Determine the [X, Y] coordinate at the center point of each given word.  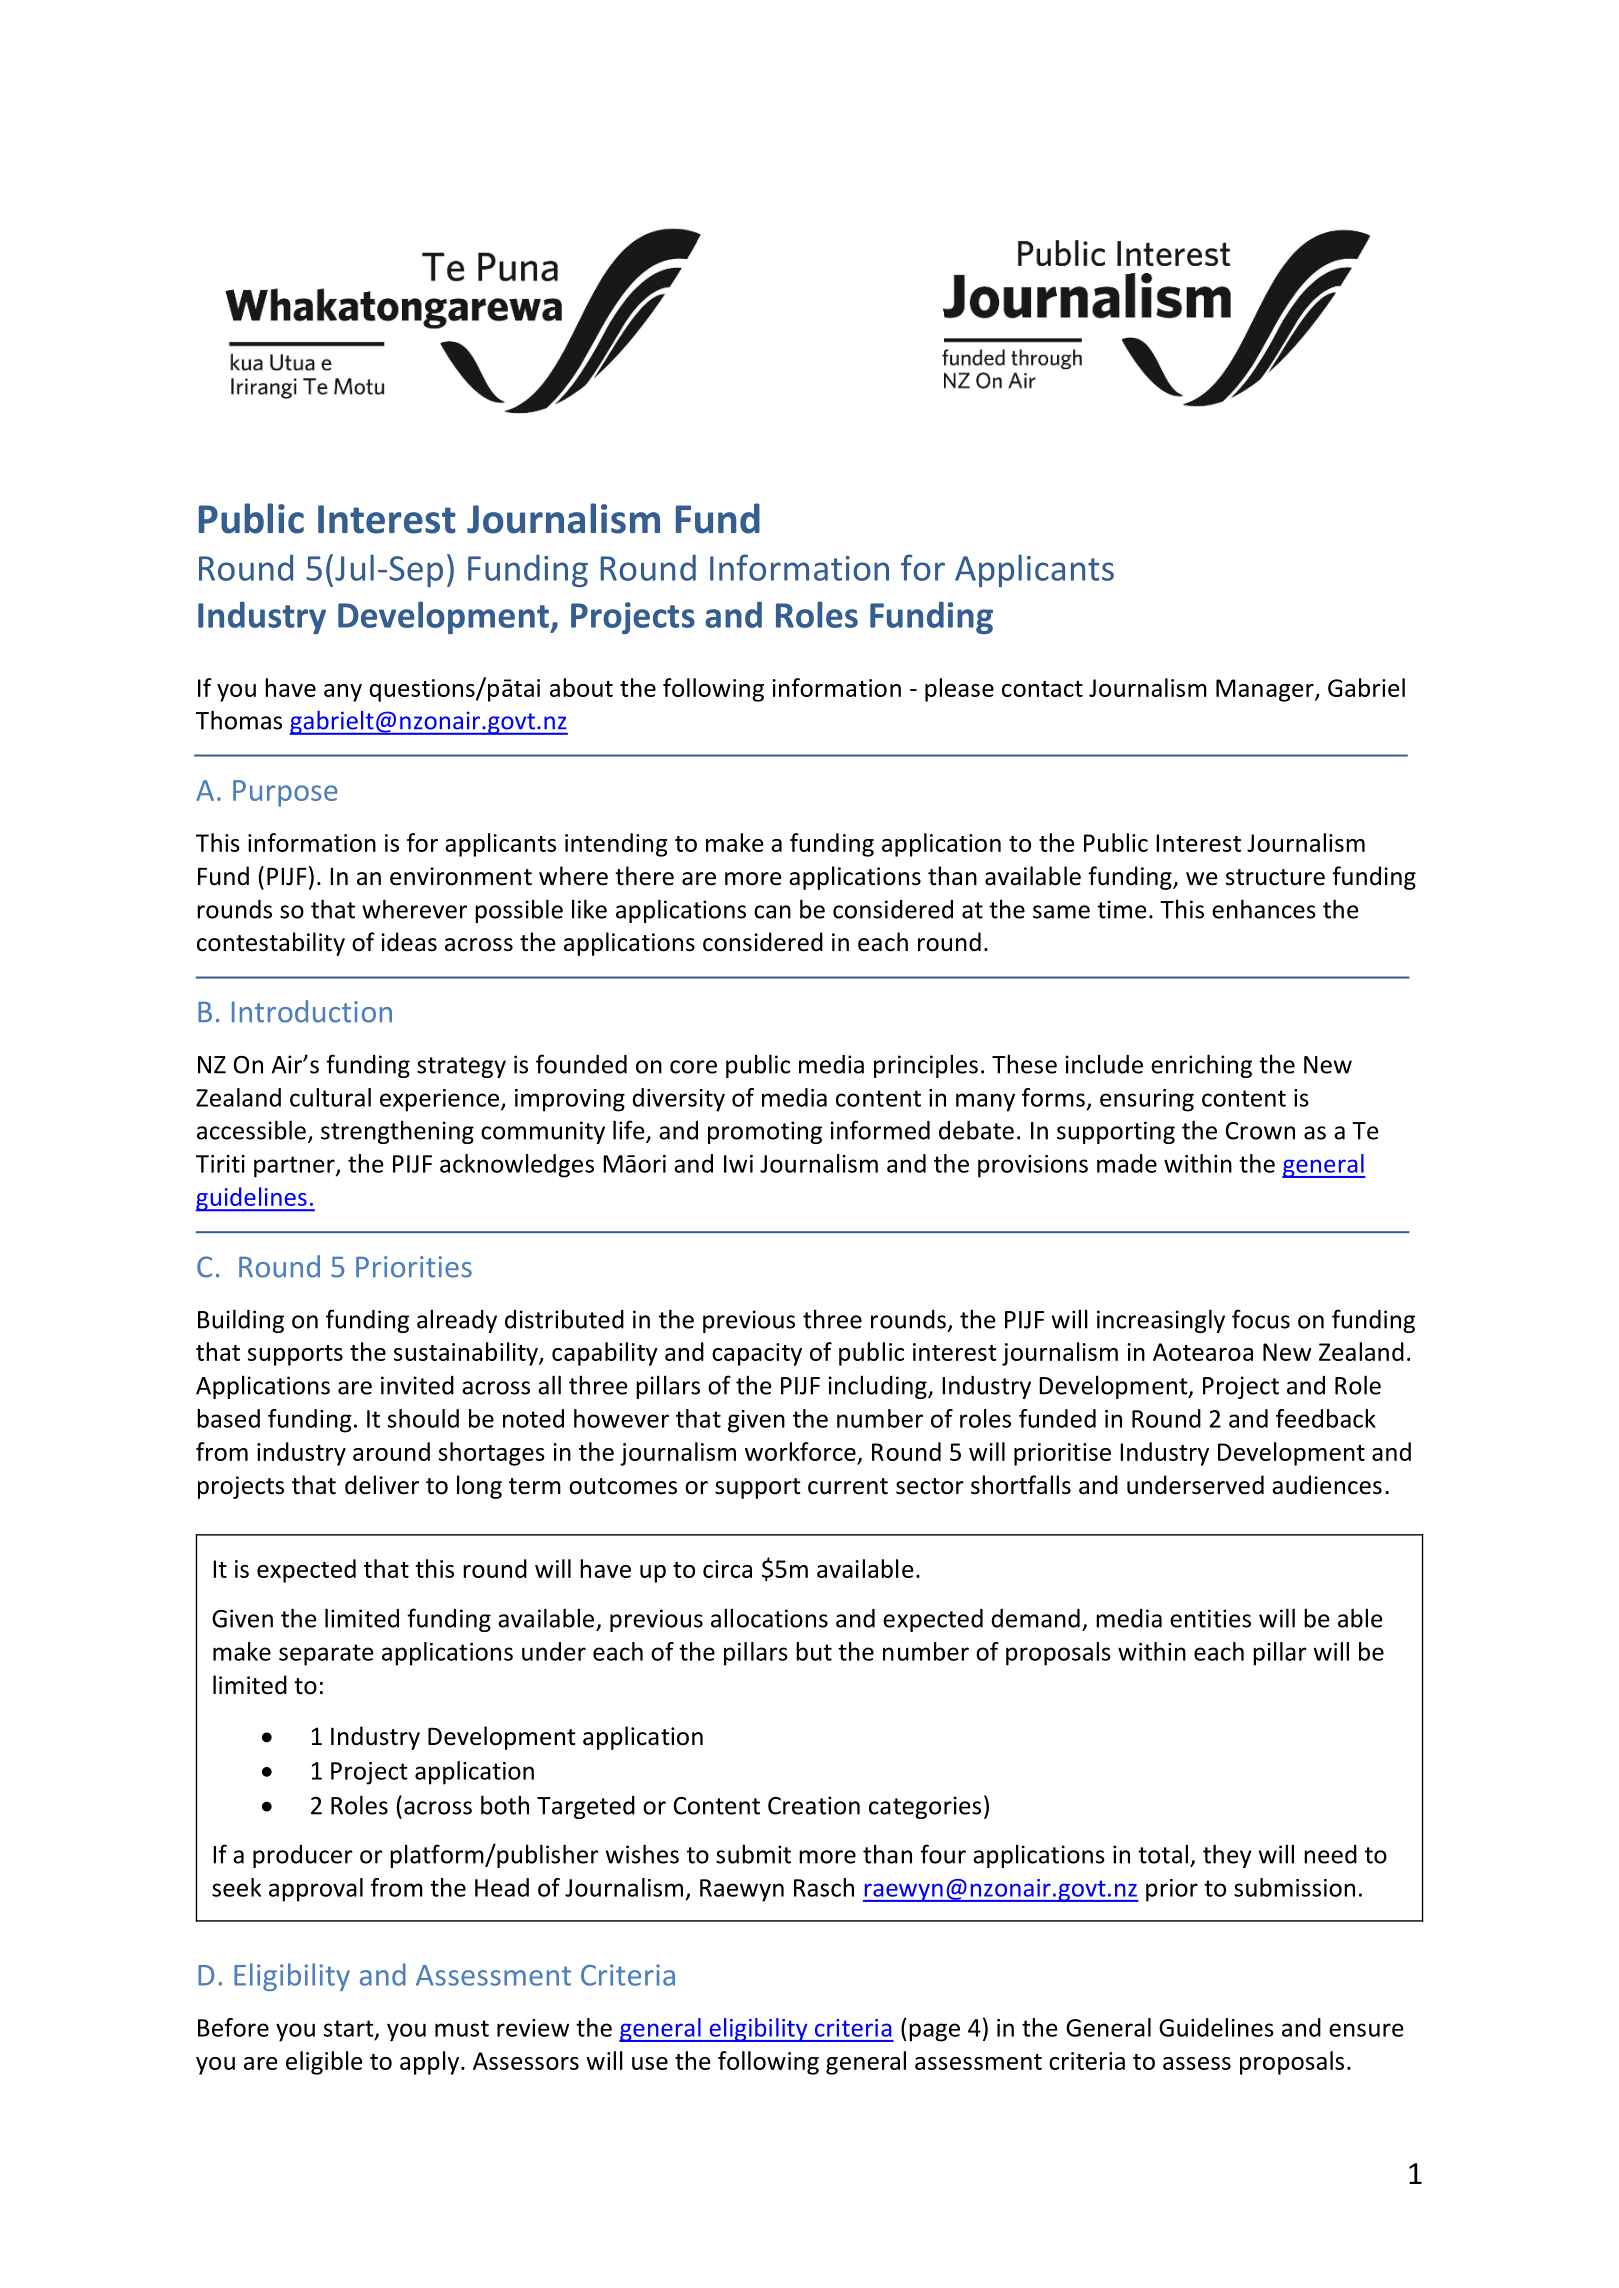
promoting [765, 1132]
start [350, 2029]
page [934, 2032]
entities [1210, 1618]
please [959, 690]
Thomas [239, 720]
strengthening [397, 1132]
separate [326, 1655]
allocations [769, 1618]
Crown [1260, 1131]
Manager [1266, 690]
